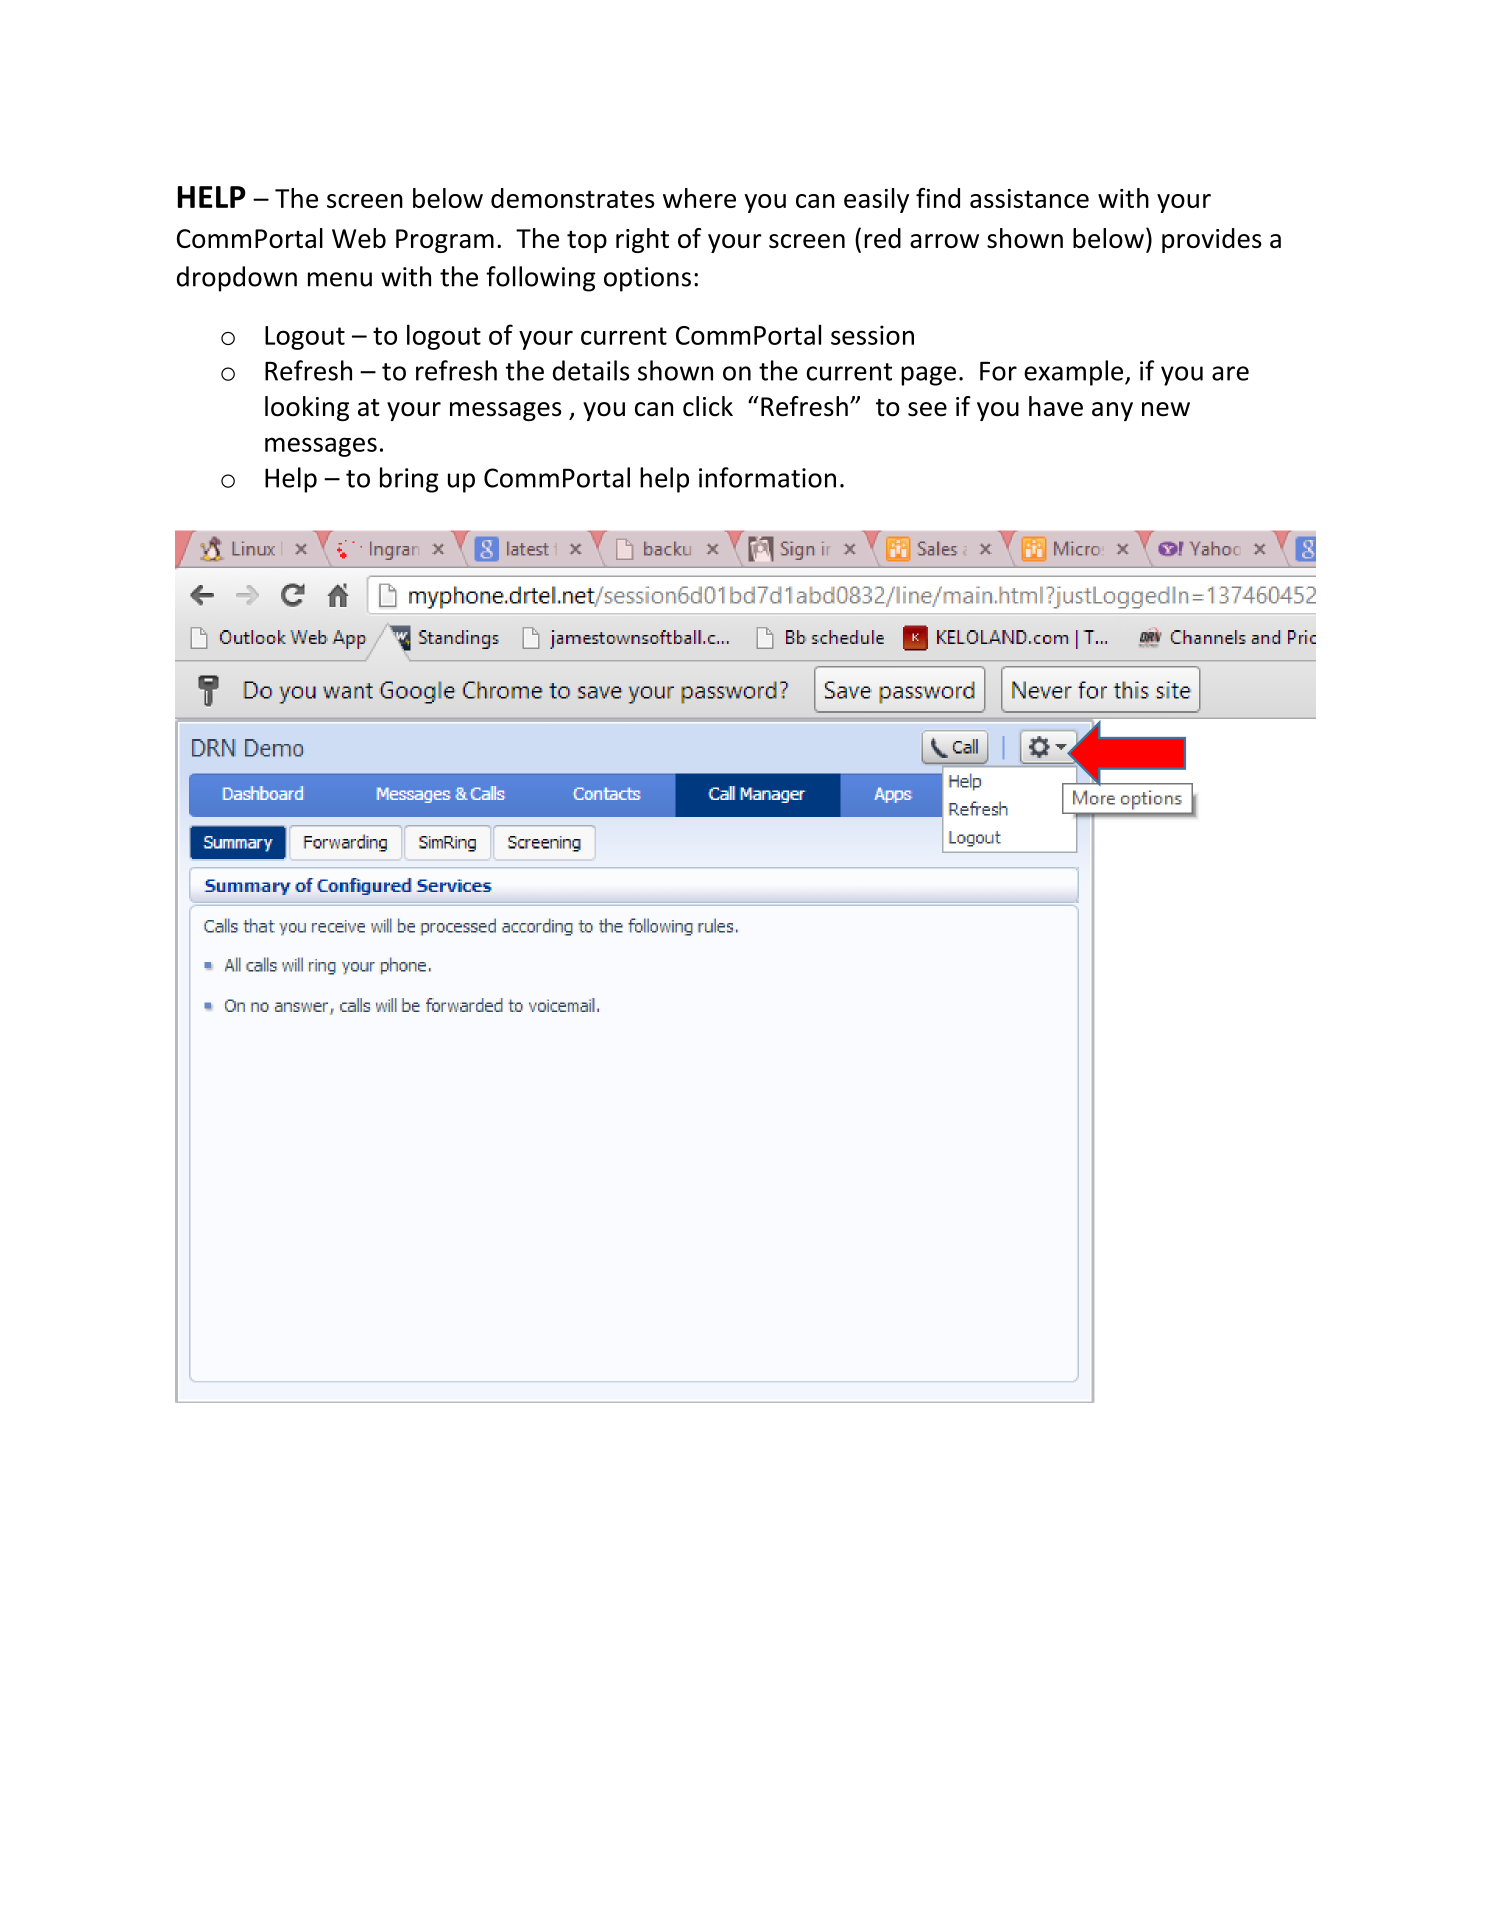 The image size is (1491, 1929). Describe the element at coordinates (340, 279) in the document. I see `menu` at that location.
